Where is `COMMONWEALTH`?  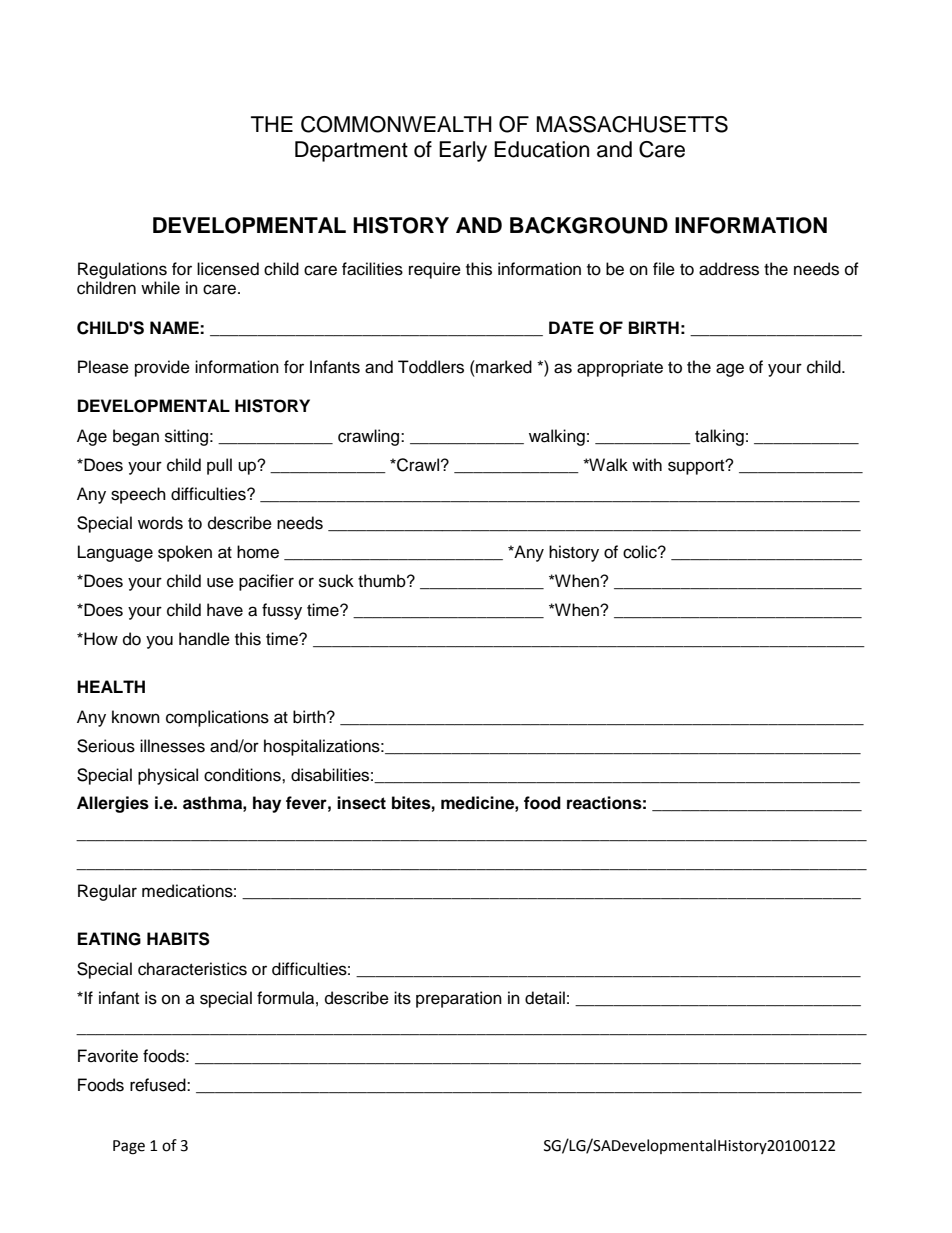
COMMONWEALTH is located at coordinates (396, 124).
